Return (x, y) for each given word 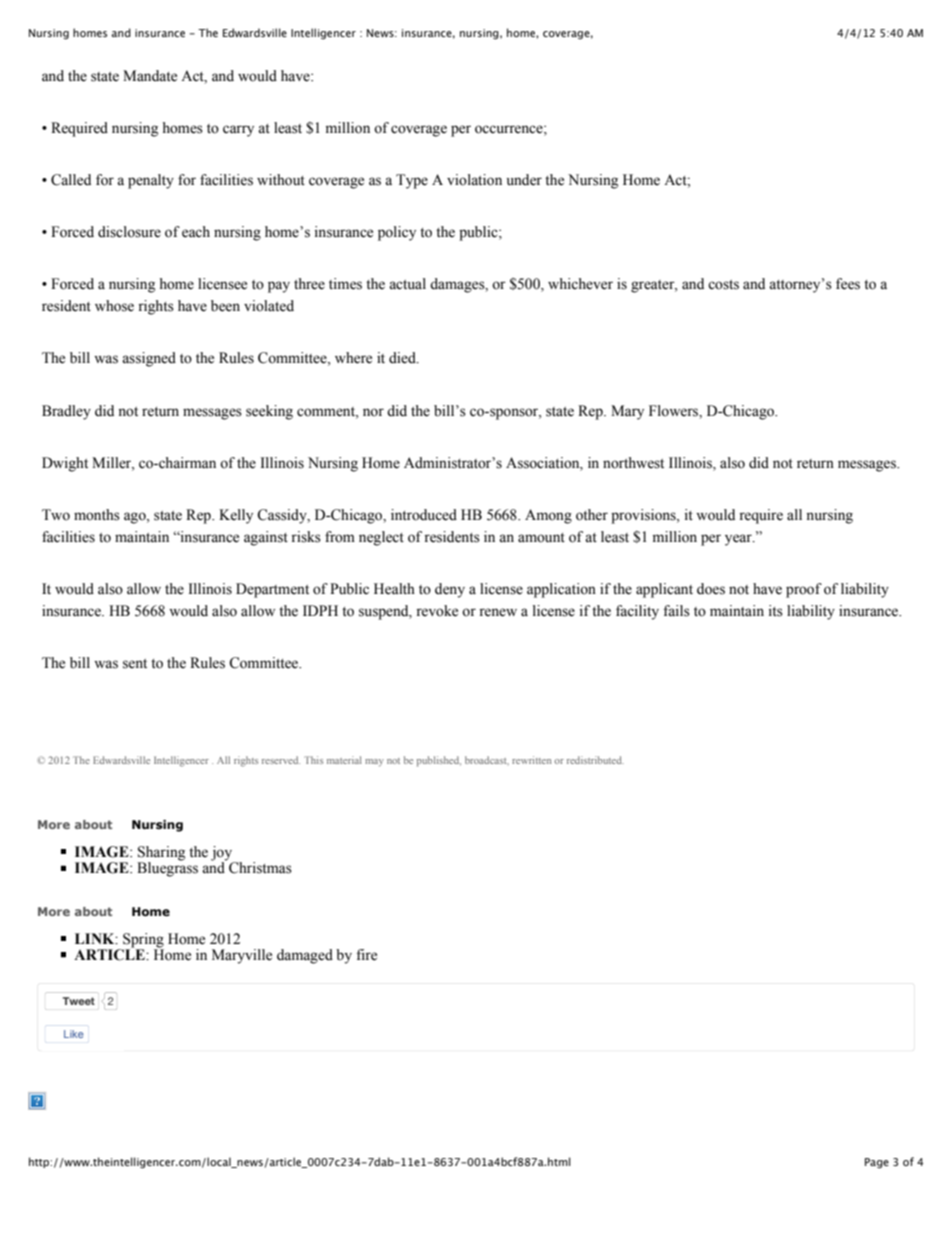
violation (474, 180)
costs (723, 285)
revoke (437, 611)
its (775, 611)
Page (877, 1163)
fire (366, 955)
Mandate (150, 76)
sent (135, 664)
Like (74, 1034)
